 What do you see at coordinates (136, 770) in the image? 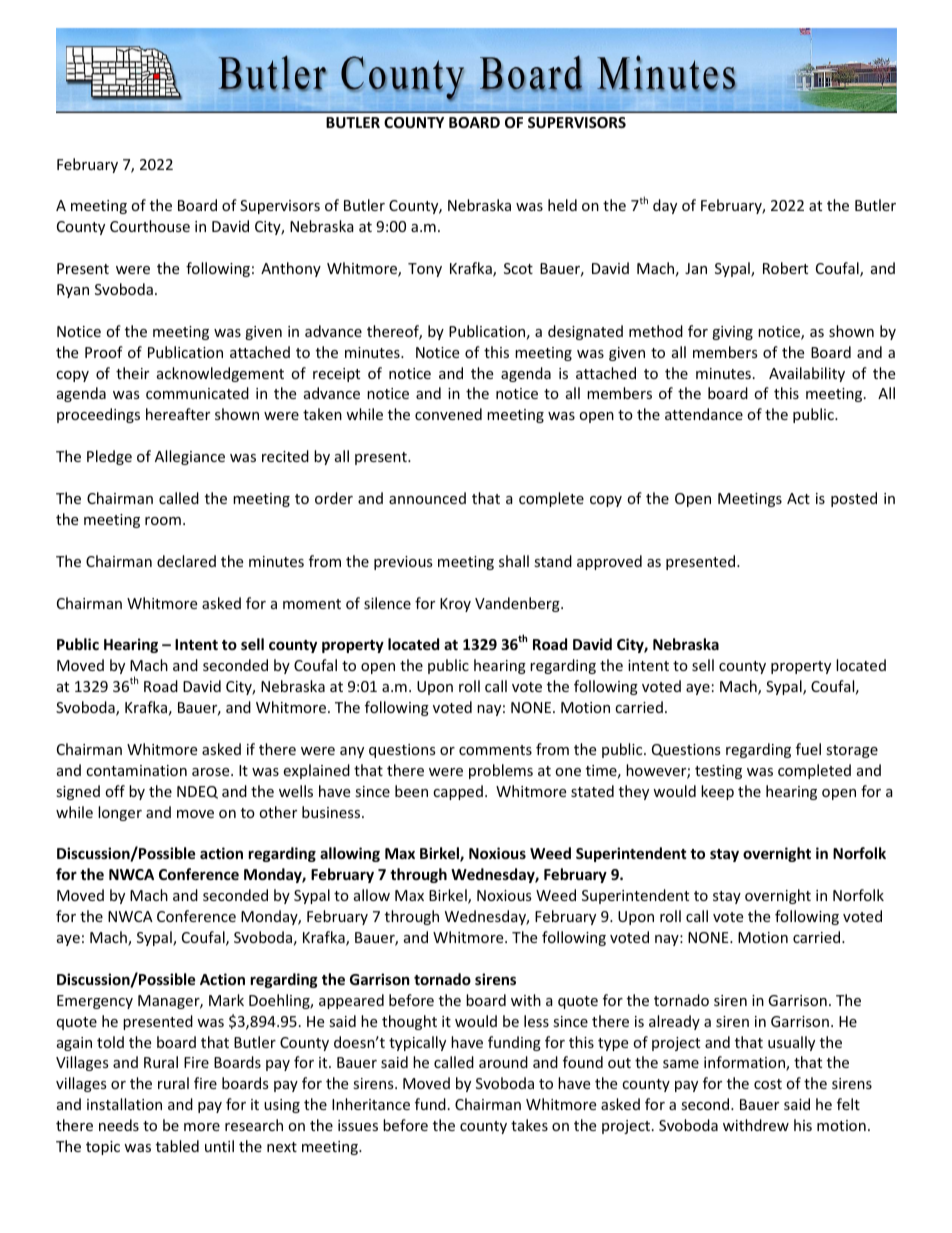
I see `contamination` at bounding box center [136, 770].
